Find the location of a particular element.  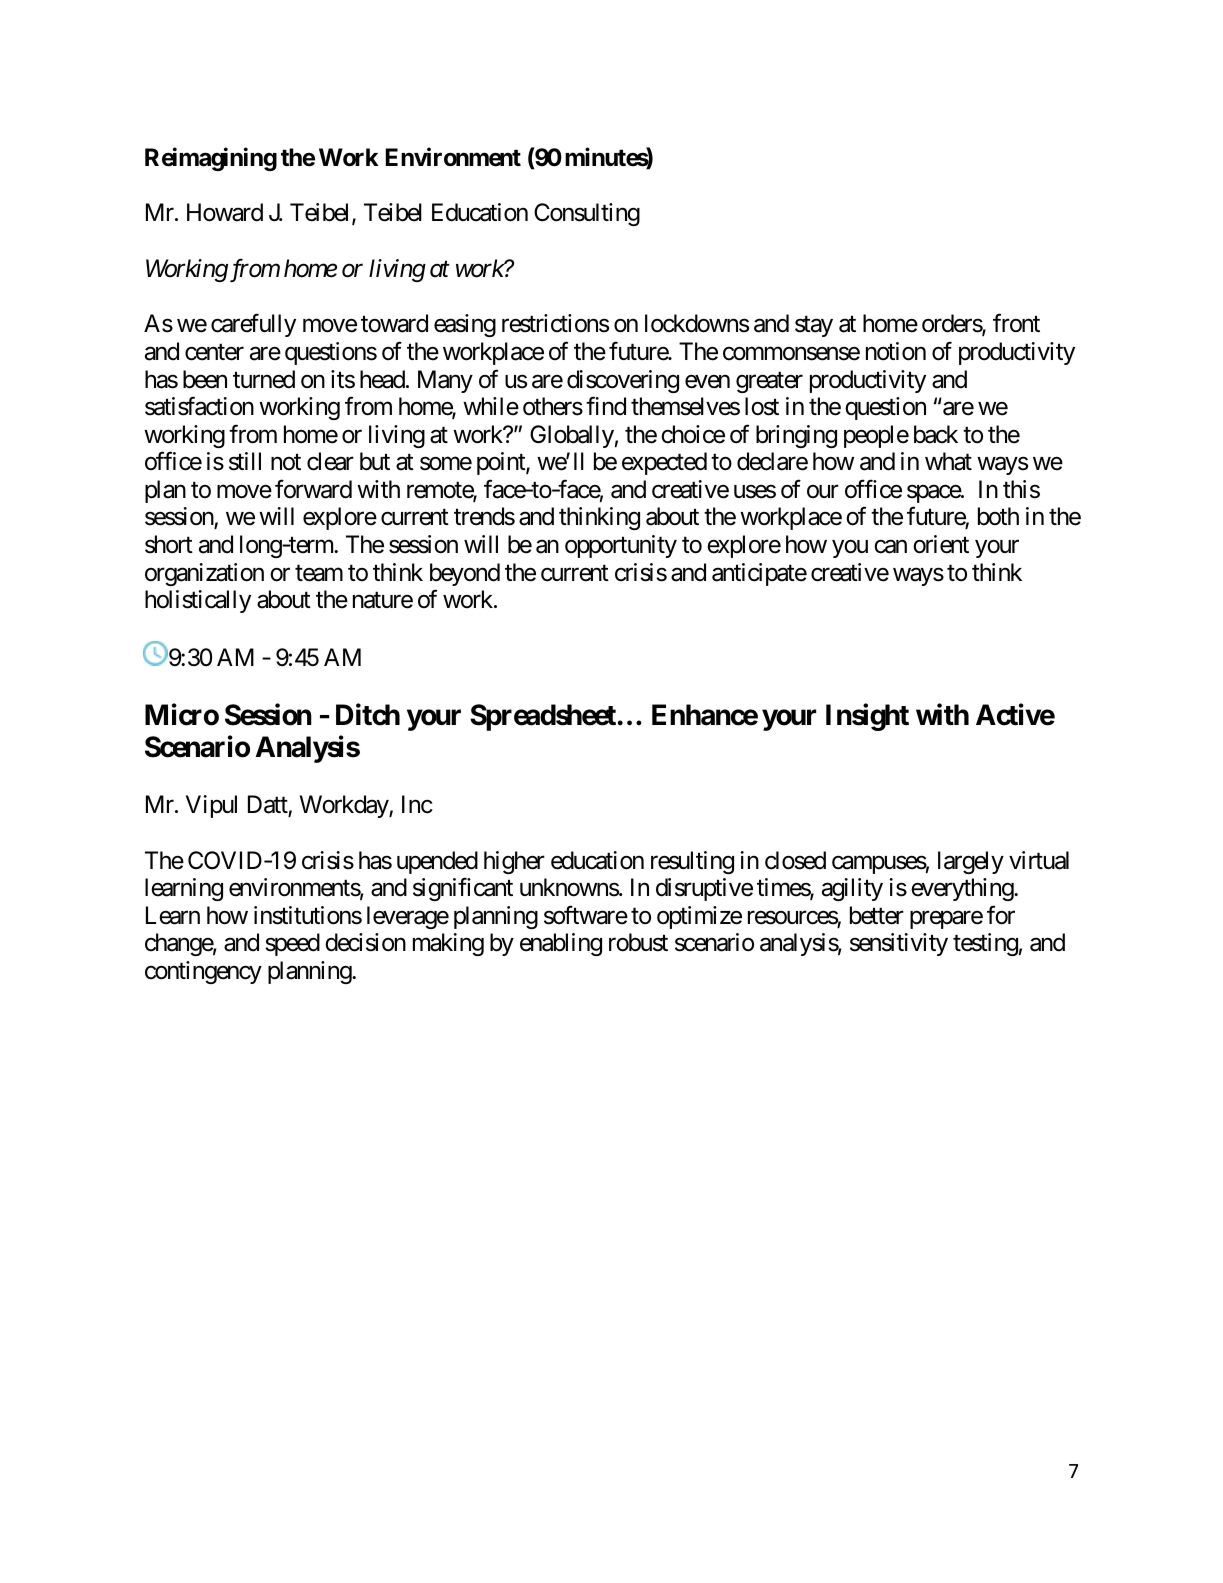

speed is located at coordinates (292, 944).
